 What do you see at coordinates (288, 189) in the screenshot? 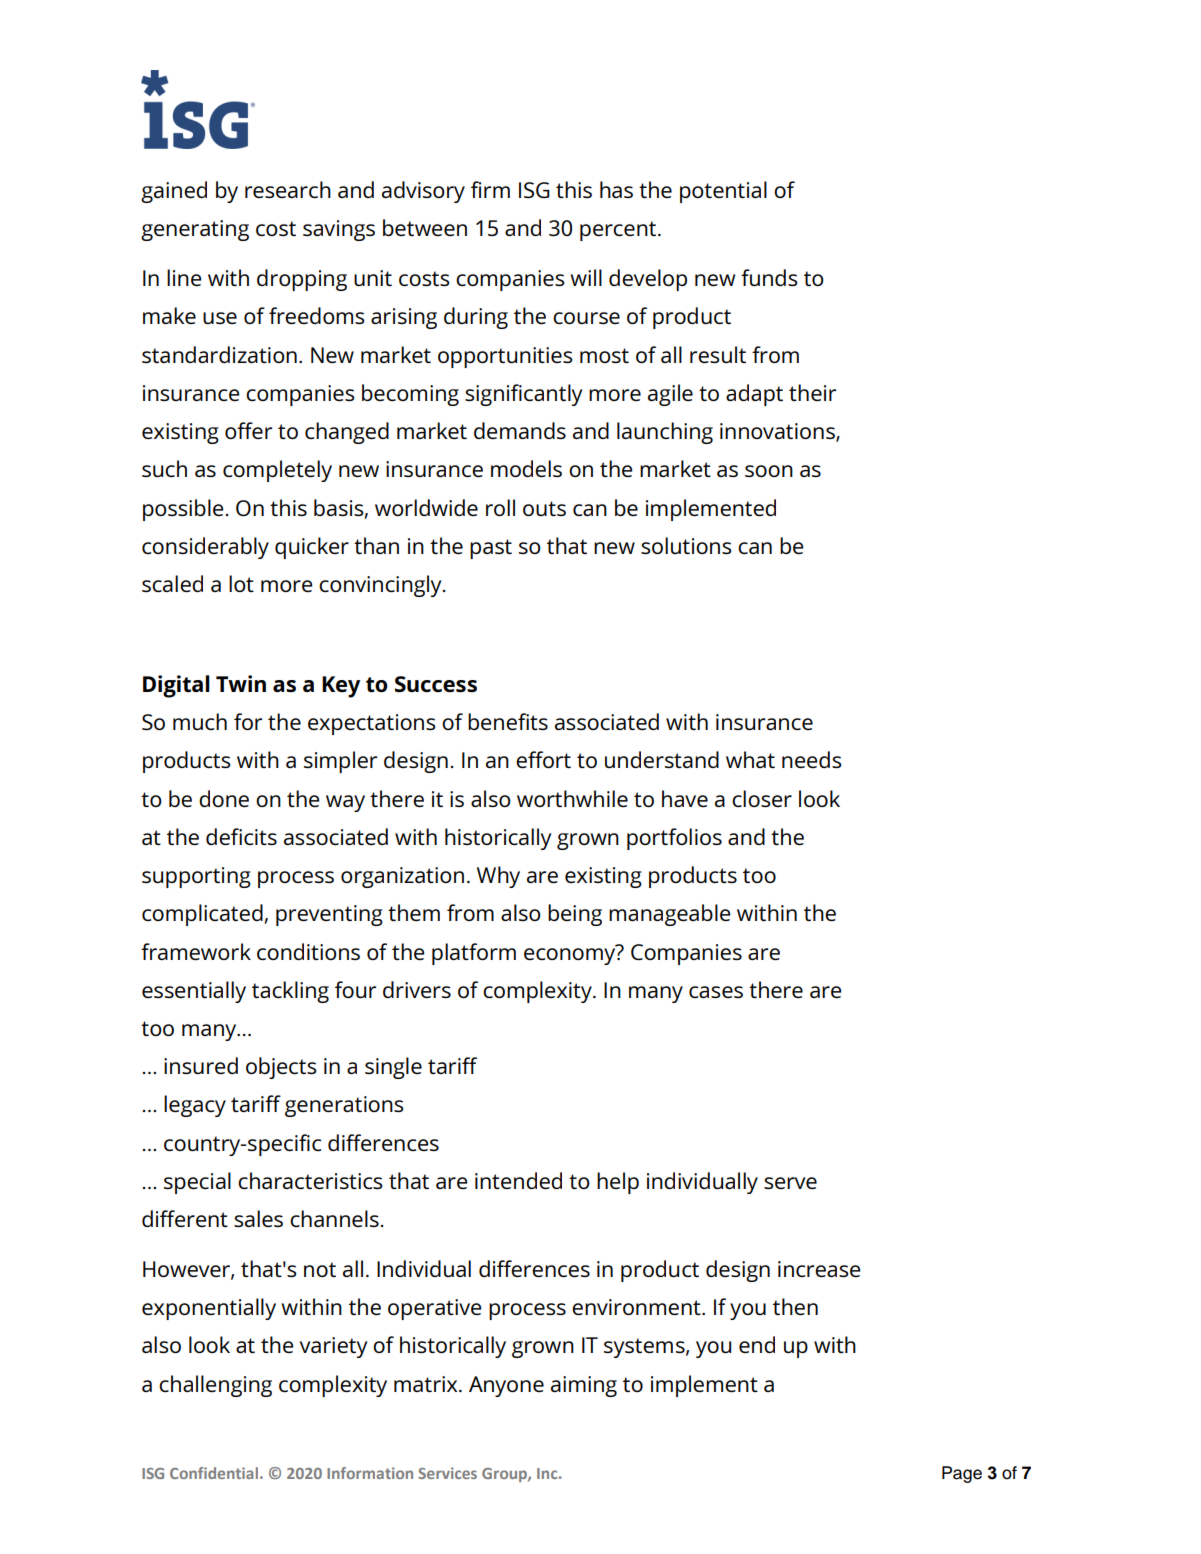
I see `research` at bounding box center [288, 189].
